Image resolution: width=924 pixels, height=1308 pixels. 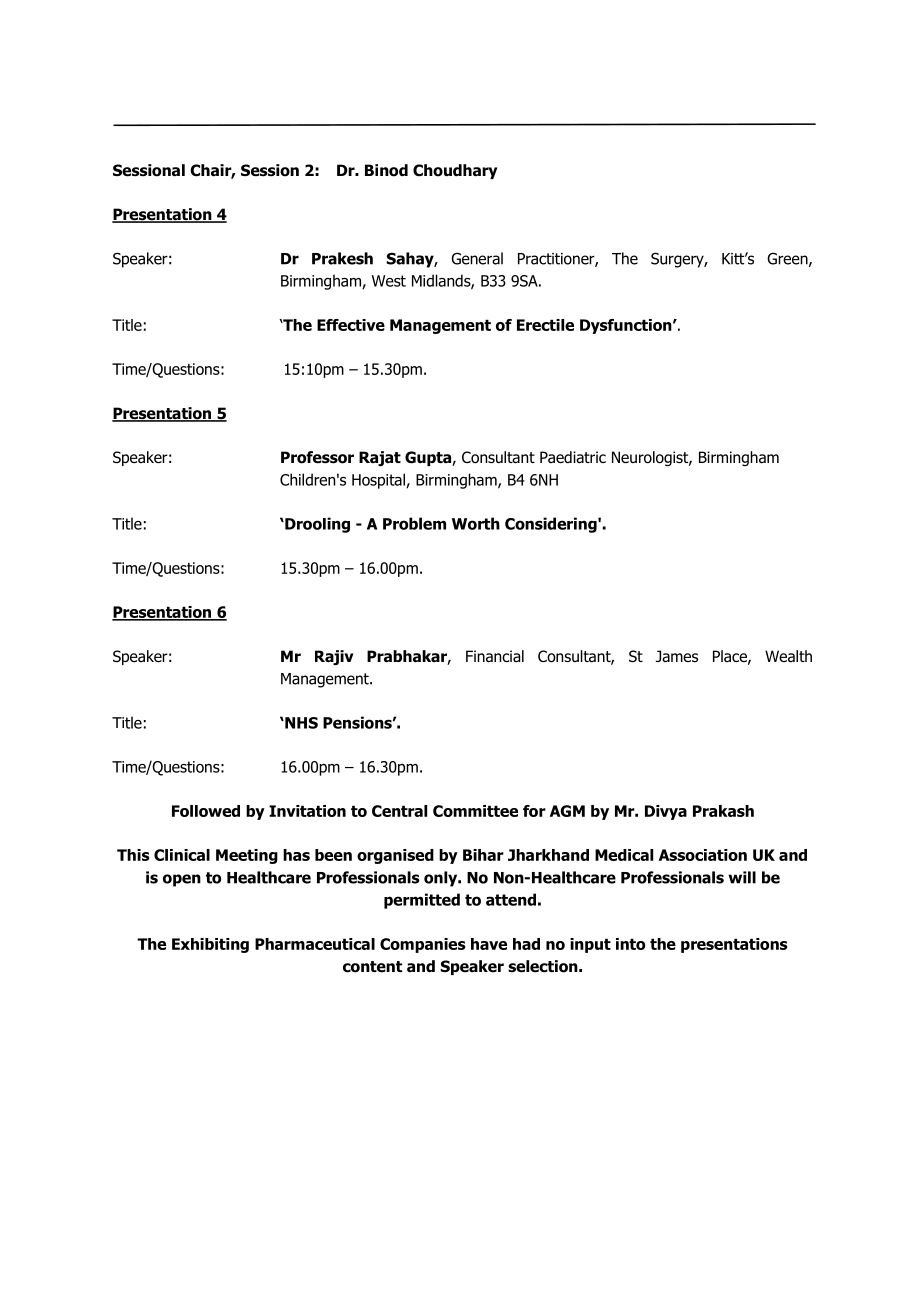 What do you see at coordinates (477, 258) in the screenshot?
I see `General` at bounding box center [477, 258].
